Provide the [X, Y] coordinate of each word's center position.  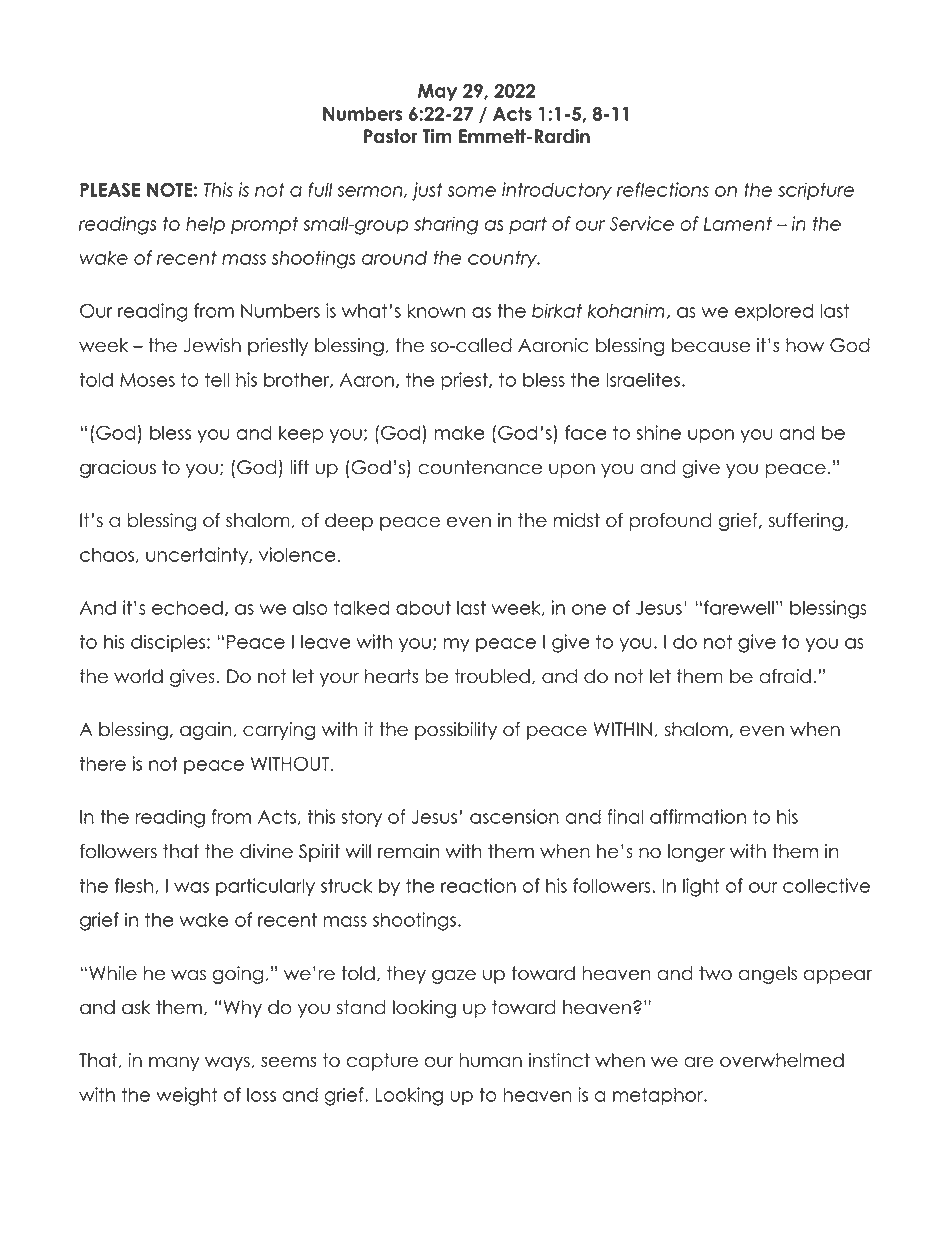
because [711, 345]
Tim [437, 136]
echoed [187, 607]
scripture [816, 191]
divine [266, 851]
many [174, 1063]
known [437, 310]
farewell [739, 607]
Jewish [212, 345]
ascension [514, 816]
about [423, 607]
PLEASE [110, 189]
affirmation [698, 816]
